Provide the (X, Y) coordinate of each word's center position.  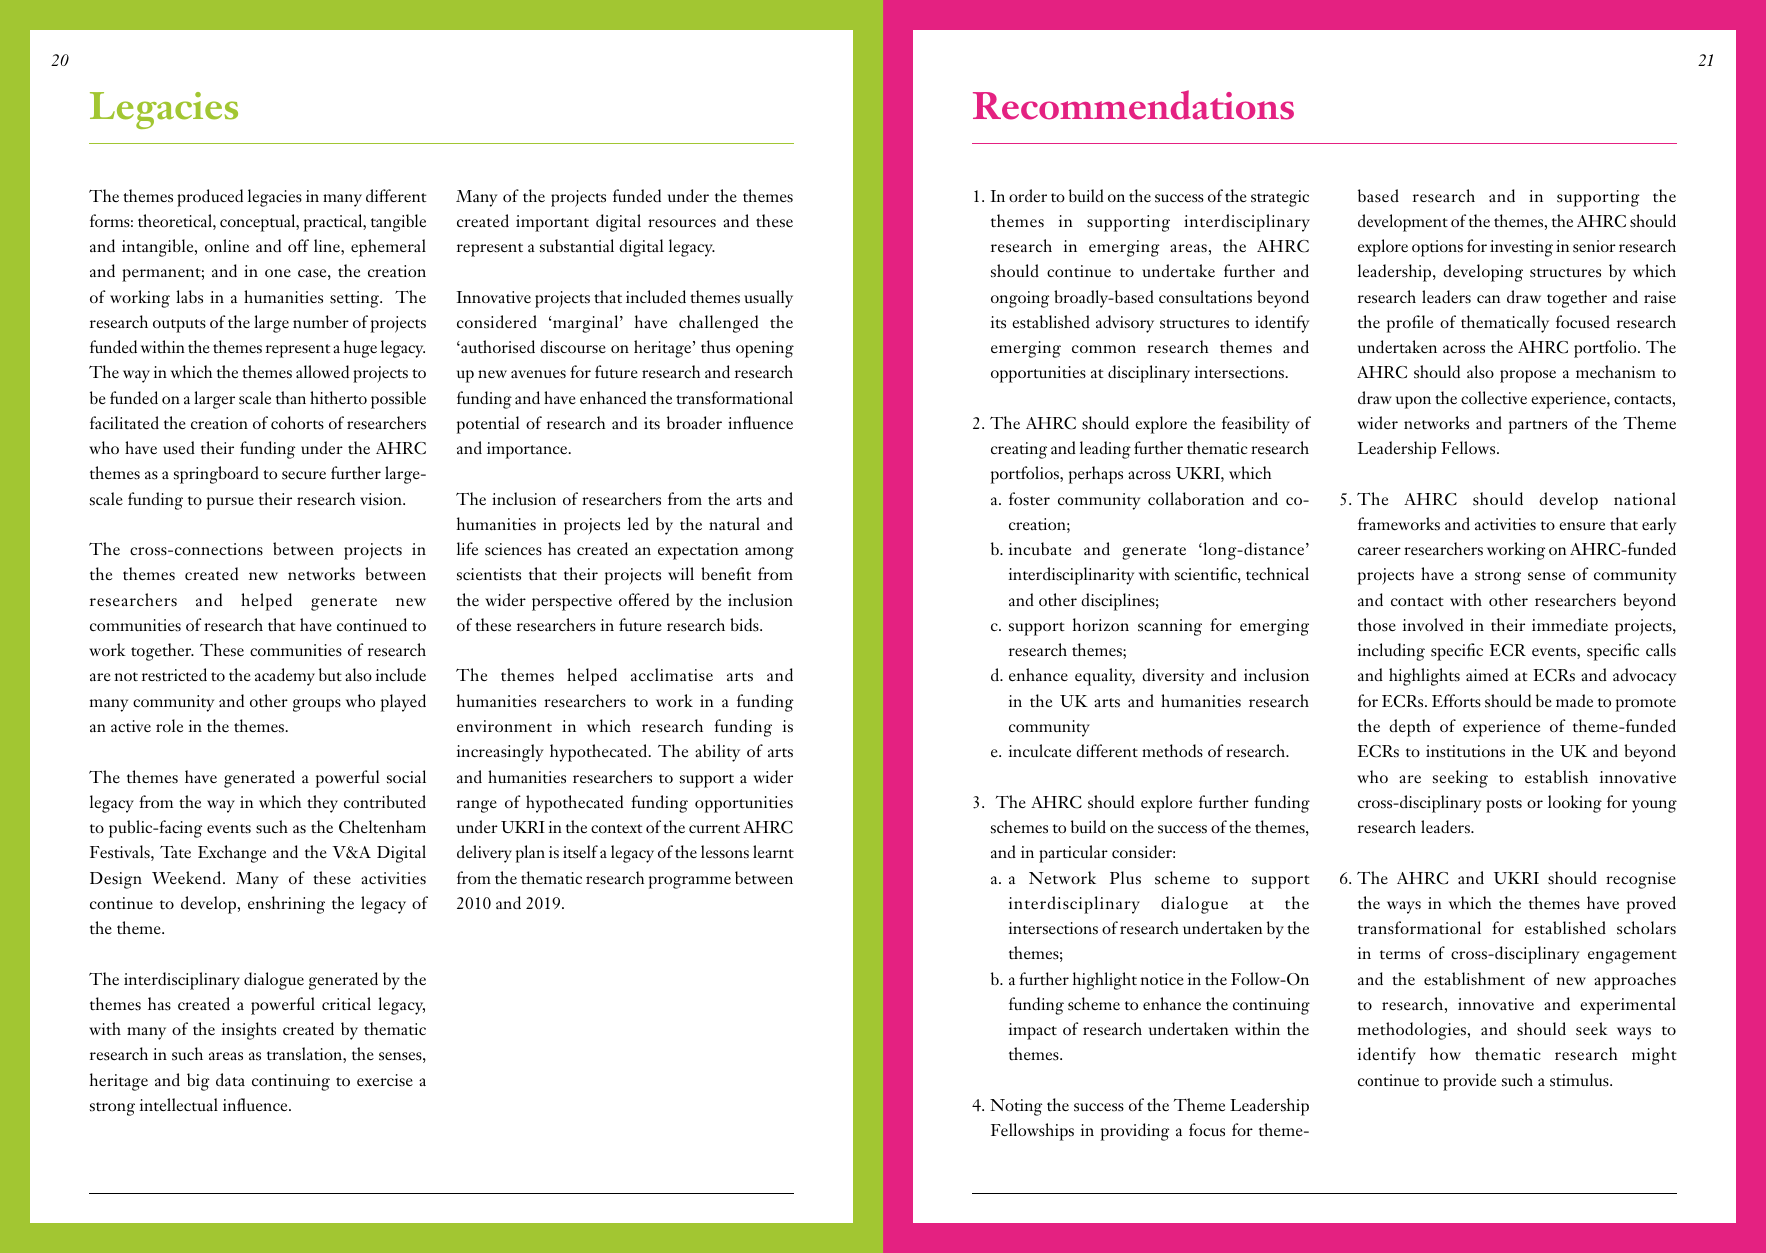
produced (210, 198)
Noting (1016, 1107)
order (1028, 195)
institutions (1465, 751)
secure (304, 475)
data (230, 1079)
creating (1019, 450)
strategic (1280, 198)
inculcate (1040, 750)
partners (1538, 427)
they (322, 804)
